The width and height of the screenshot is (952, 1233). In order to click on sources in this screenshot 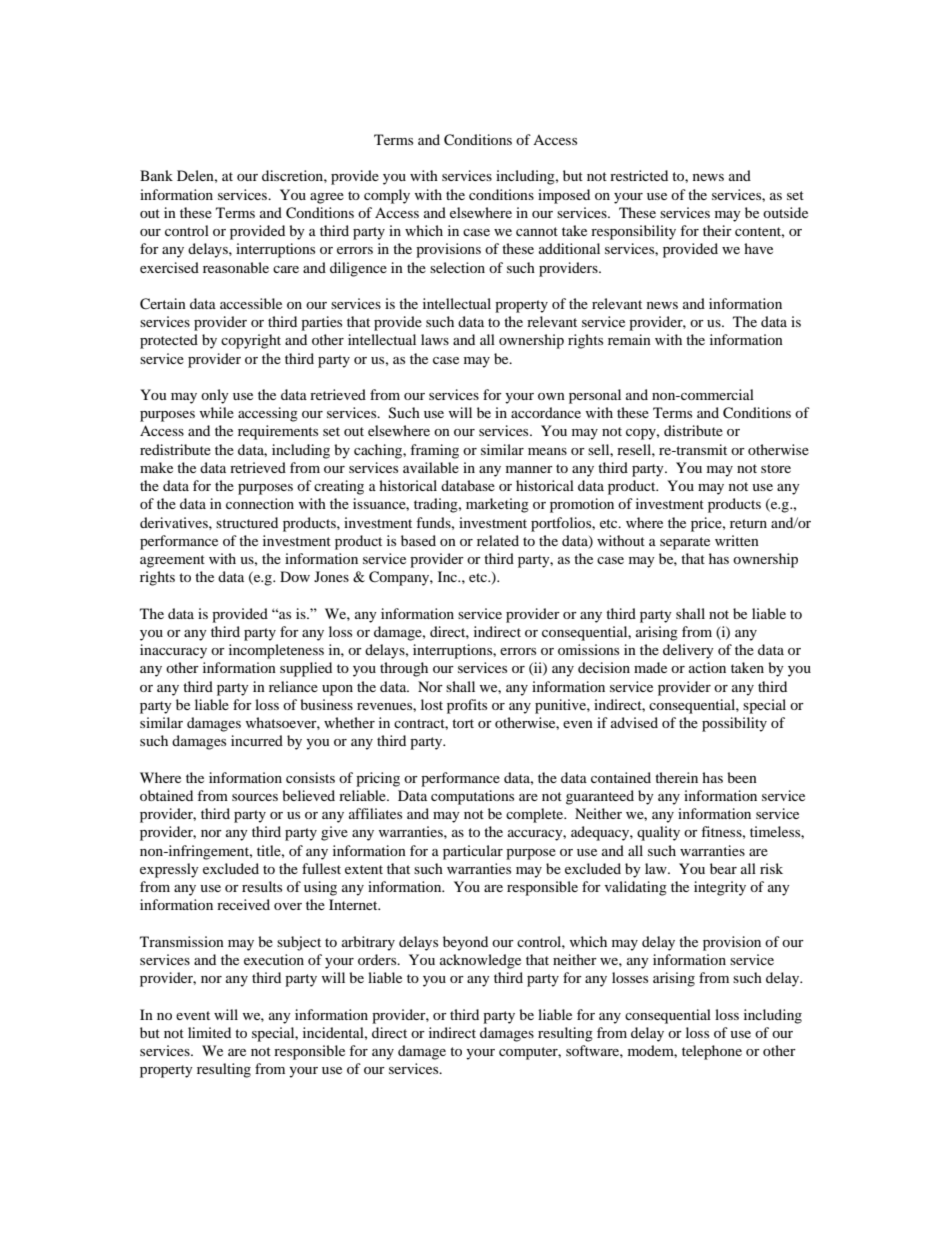, I will do `click(255, 797)`.
